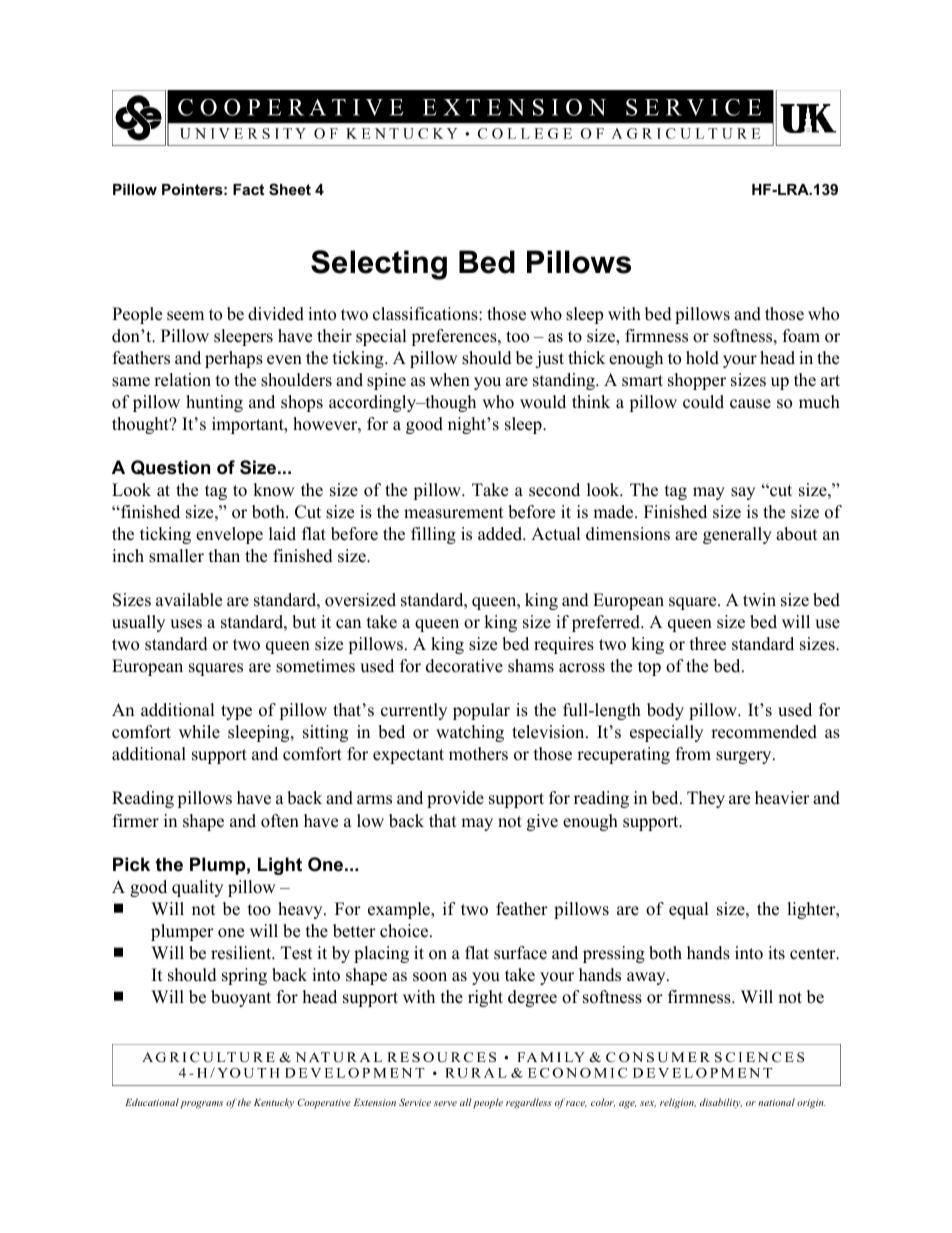  What do you see at coordinates (721, 1103) in the screenshot?
I see `disability` at bounding box center [721, 1103].
